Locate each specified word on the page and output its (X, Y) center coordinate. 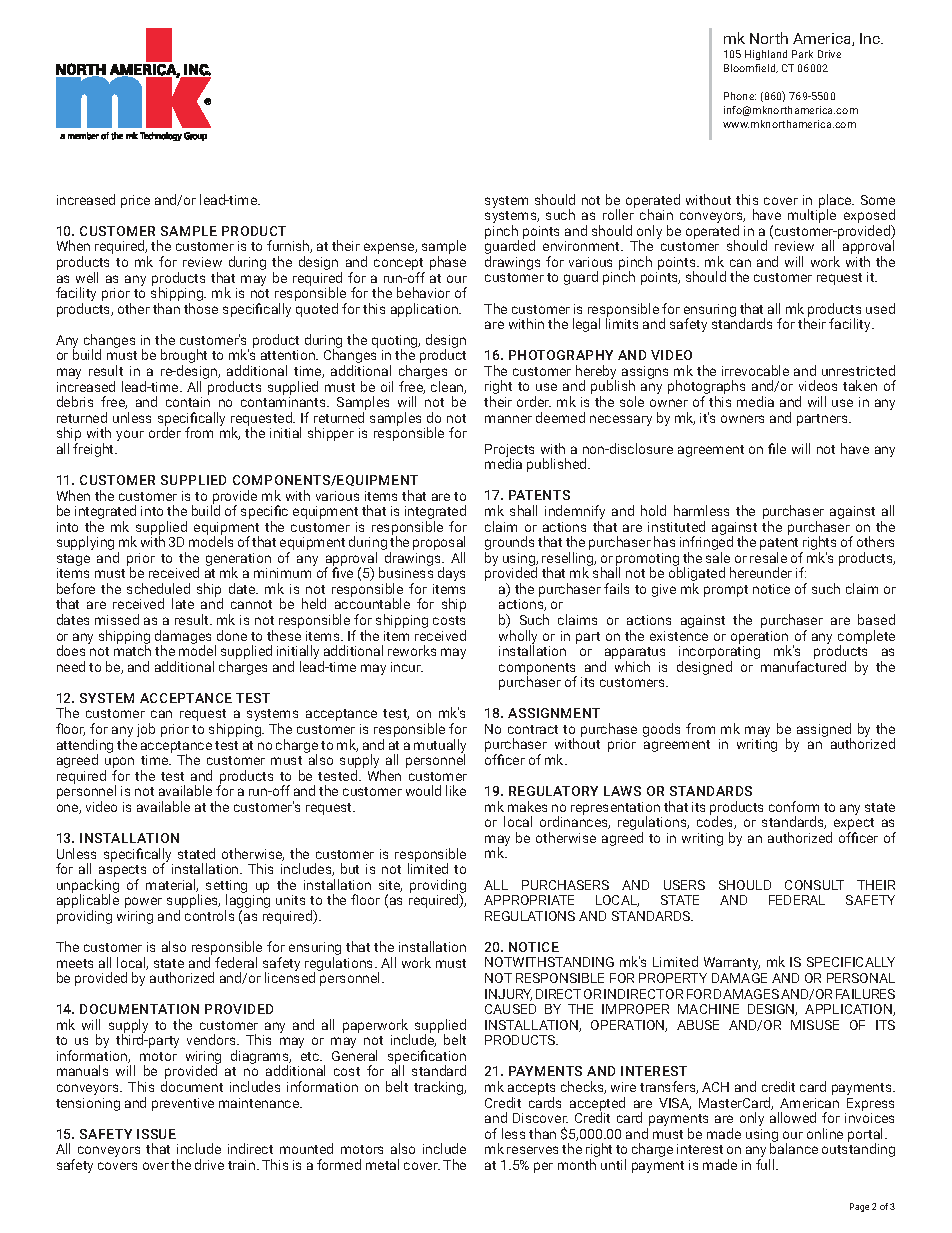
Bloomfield (751, 68)
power (143, 902)
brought (184, 357)
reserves (532, 1150)
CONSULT (814, 885)
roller (618, 214)
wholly (518, 638)
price (135, 201)
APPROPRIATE (529, 900)
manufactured (803, 666)
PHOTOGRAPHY (561, 355)
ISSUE (156, 1134)
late (183, 603)
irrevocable (755, 370)
